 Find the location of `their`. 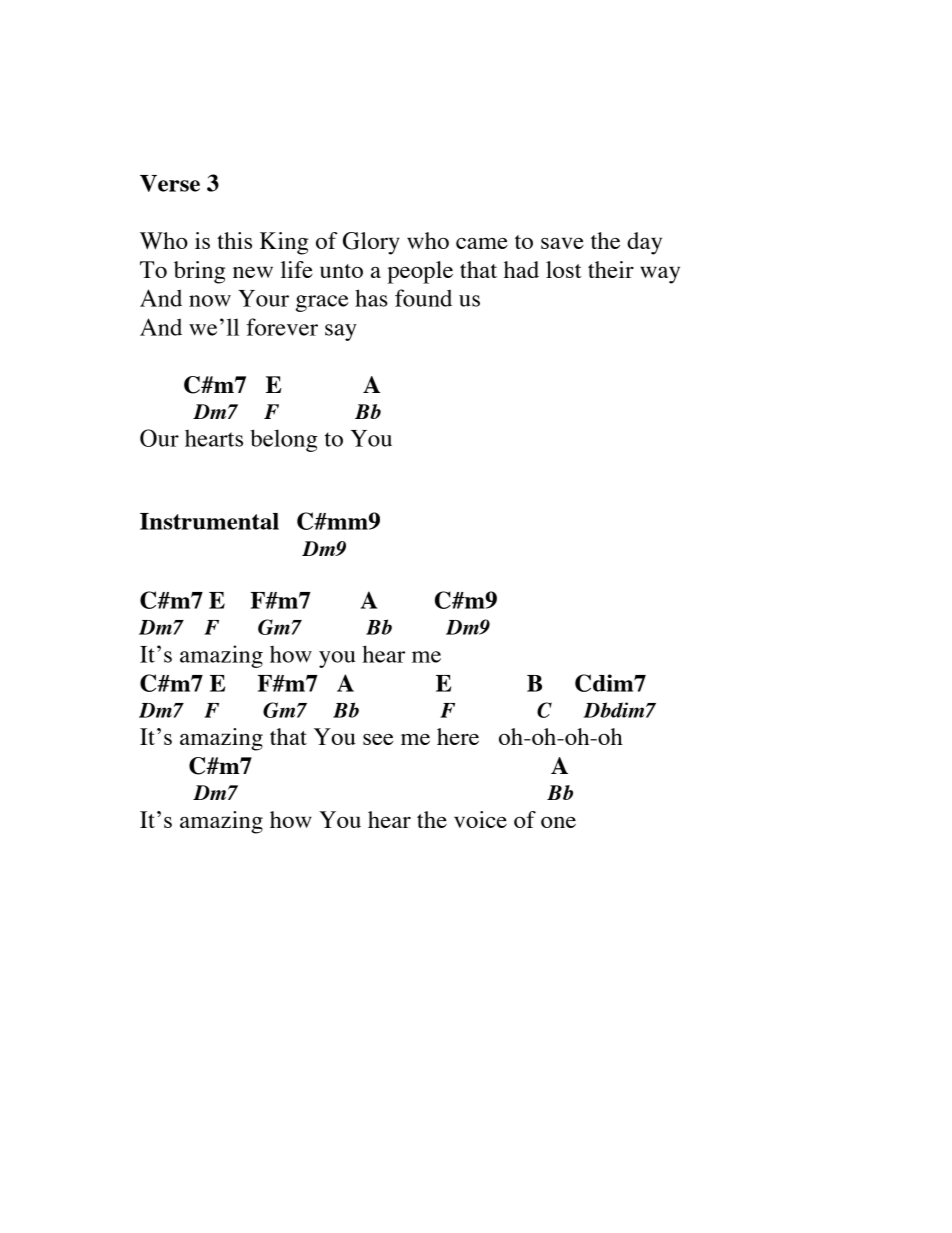

their is located at coordinates (611, 269).
